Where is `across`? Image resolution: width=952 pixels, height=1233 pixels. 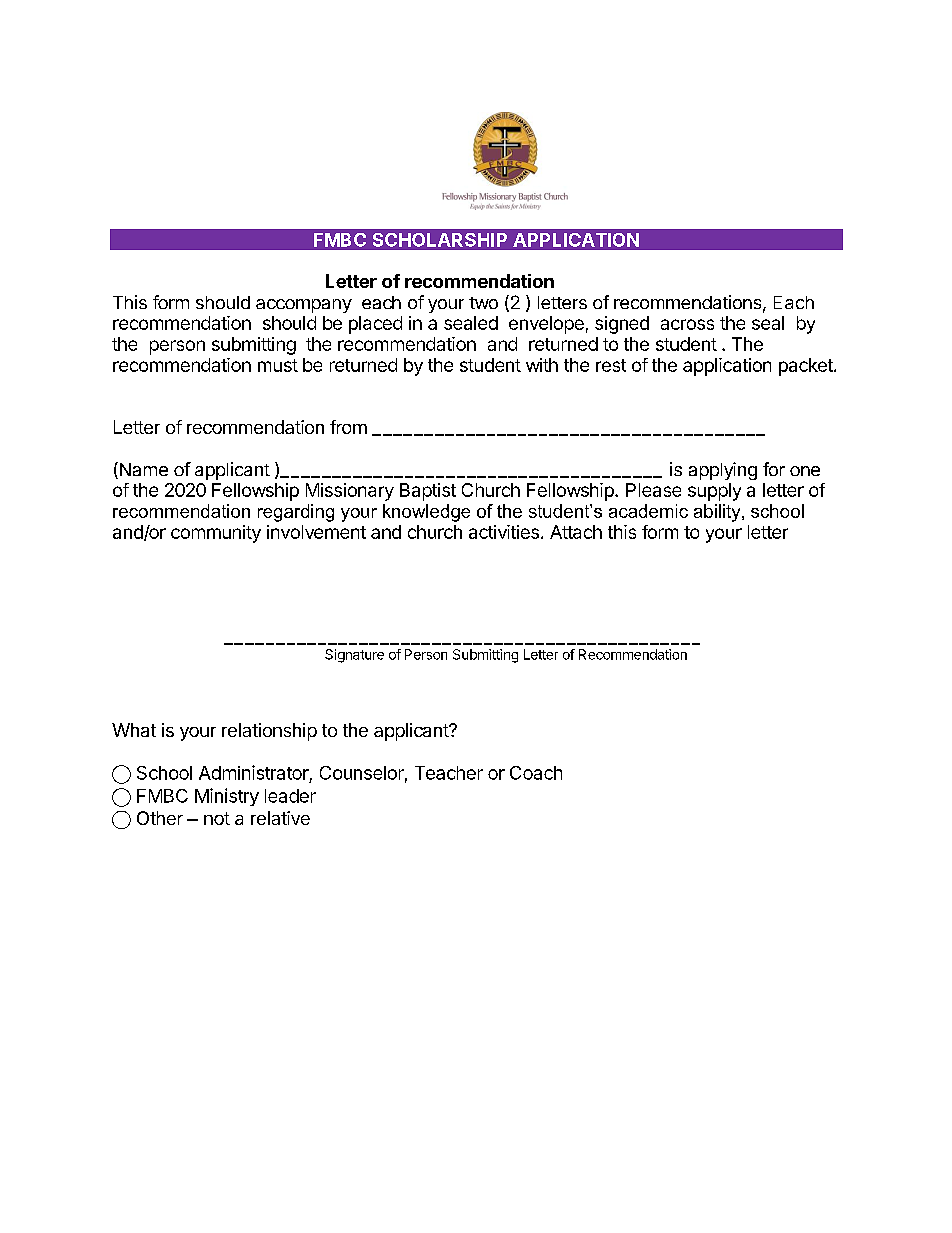 across is located at coordinates (687, 324).
